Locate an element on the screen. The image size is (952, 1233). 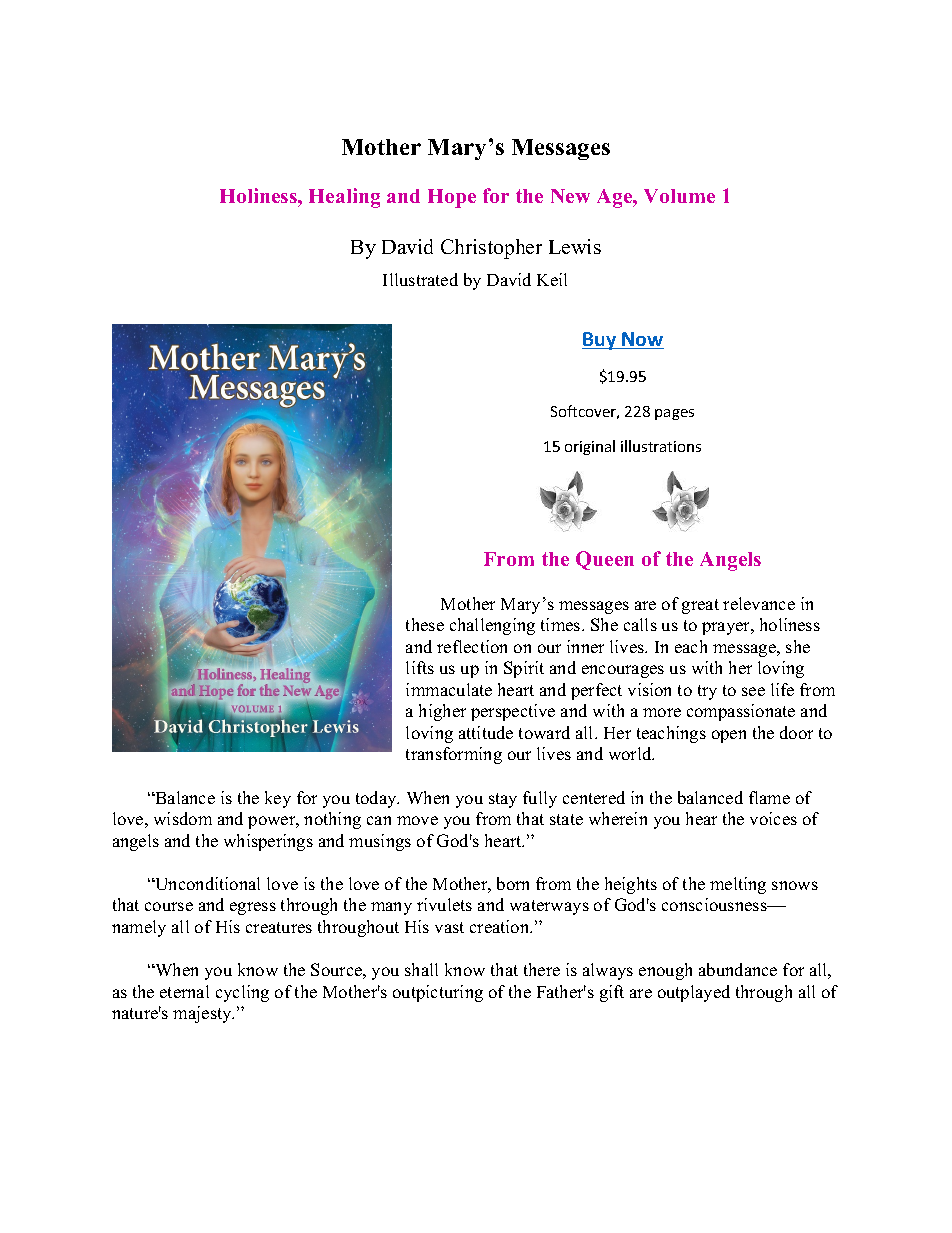
Volume is located at coordinates (679, 196).
